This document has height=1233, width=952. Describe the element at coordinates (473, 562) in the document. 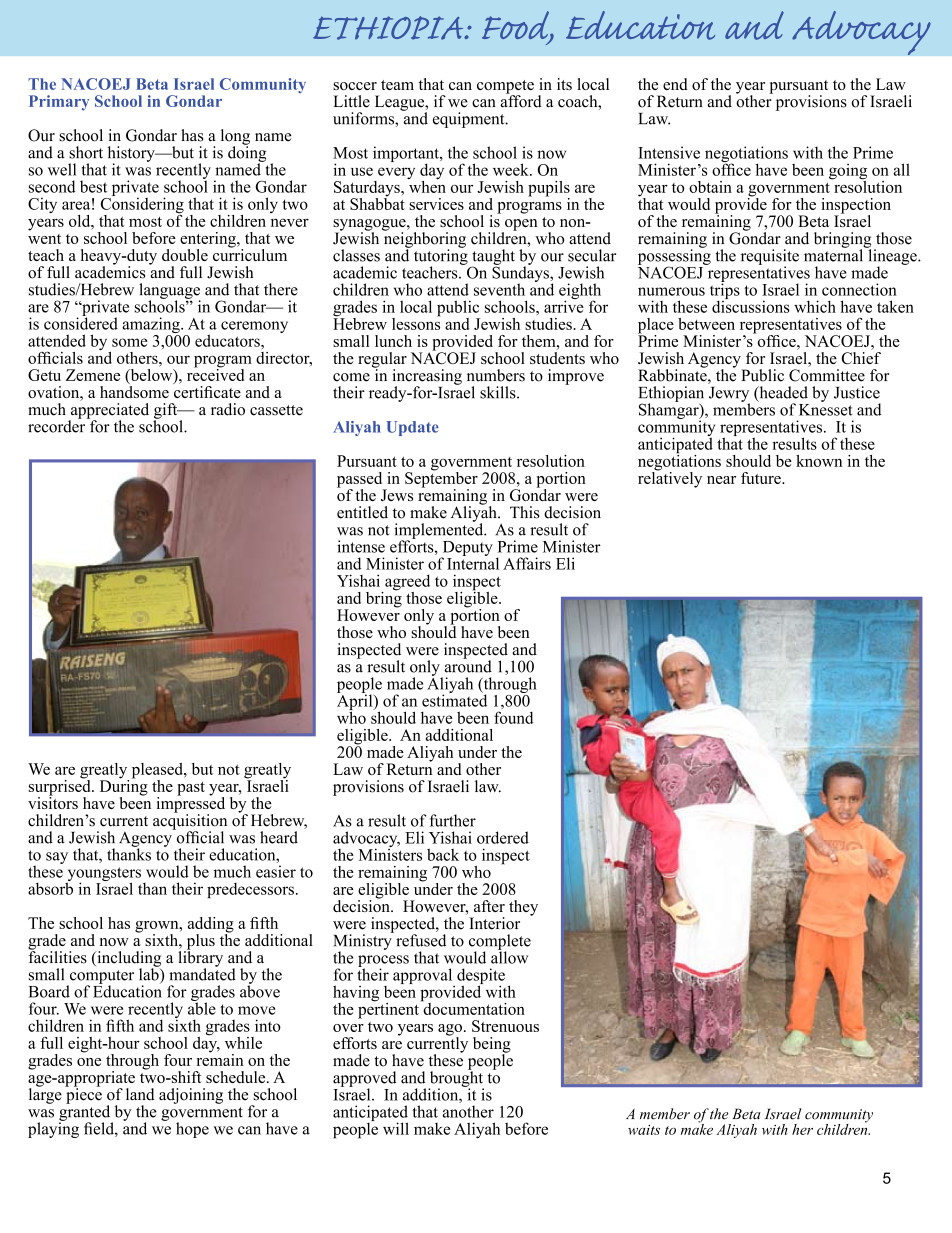

I see `Internal` at that location.
